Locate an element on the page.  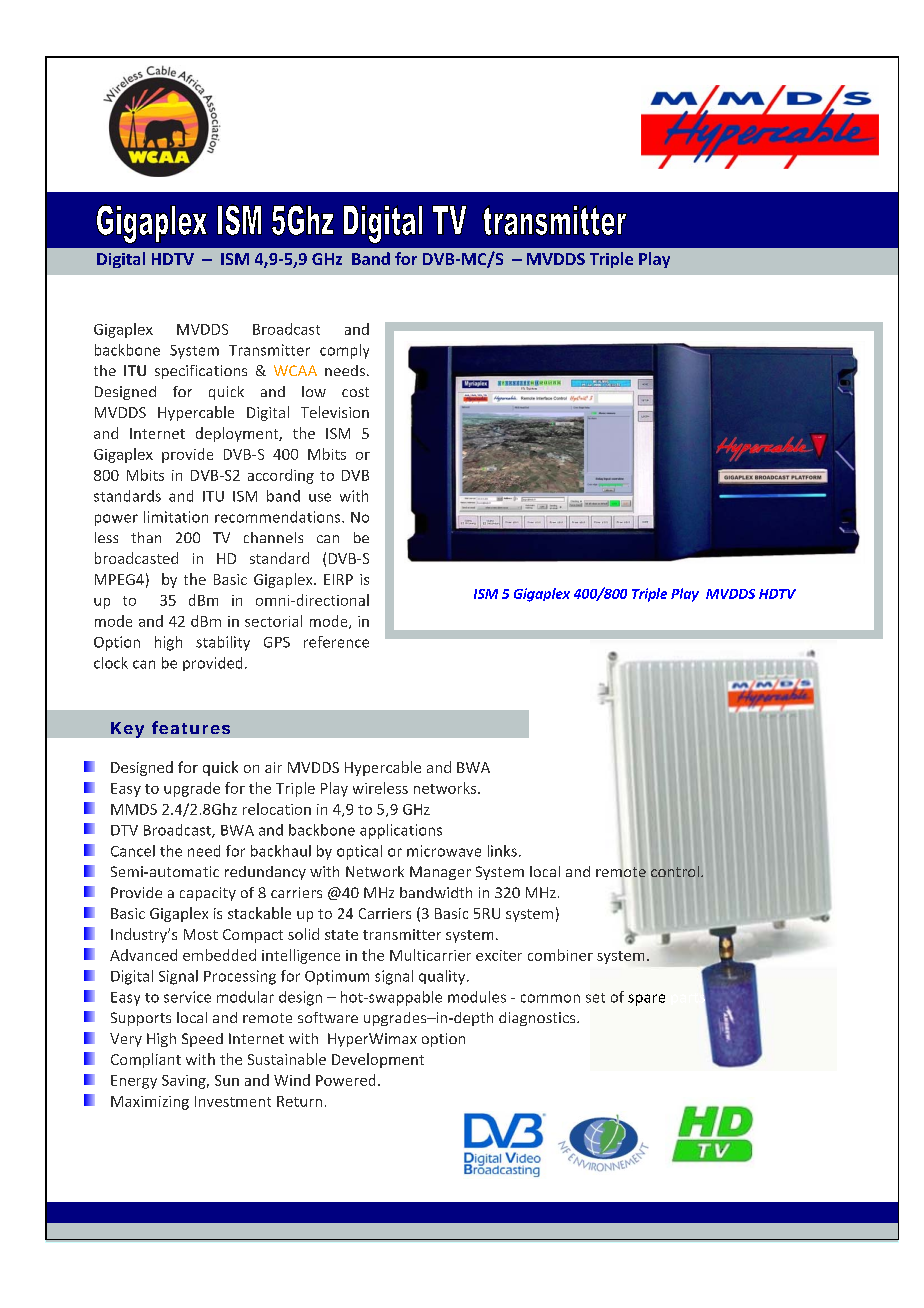
microwave is located at coordinates (444, 851).
